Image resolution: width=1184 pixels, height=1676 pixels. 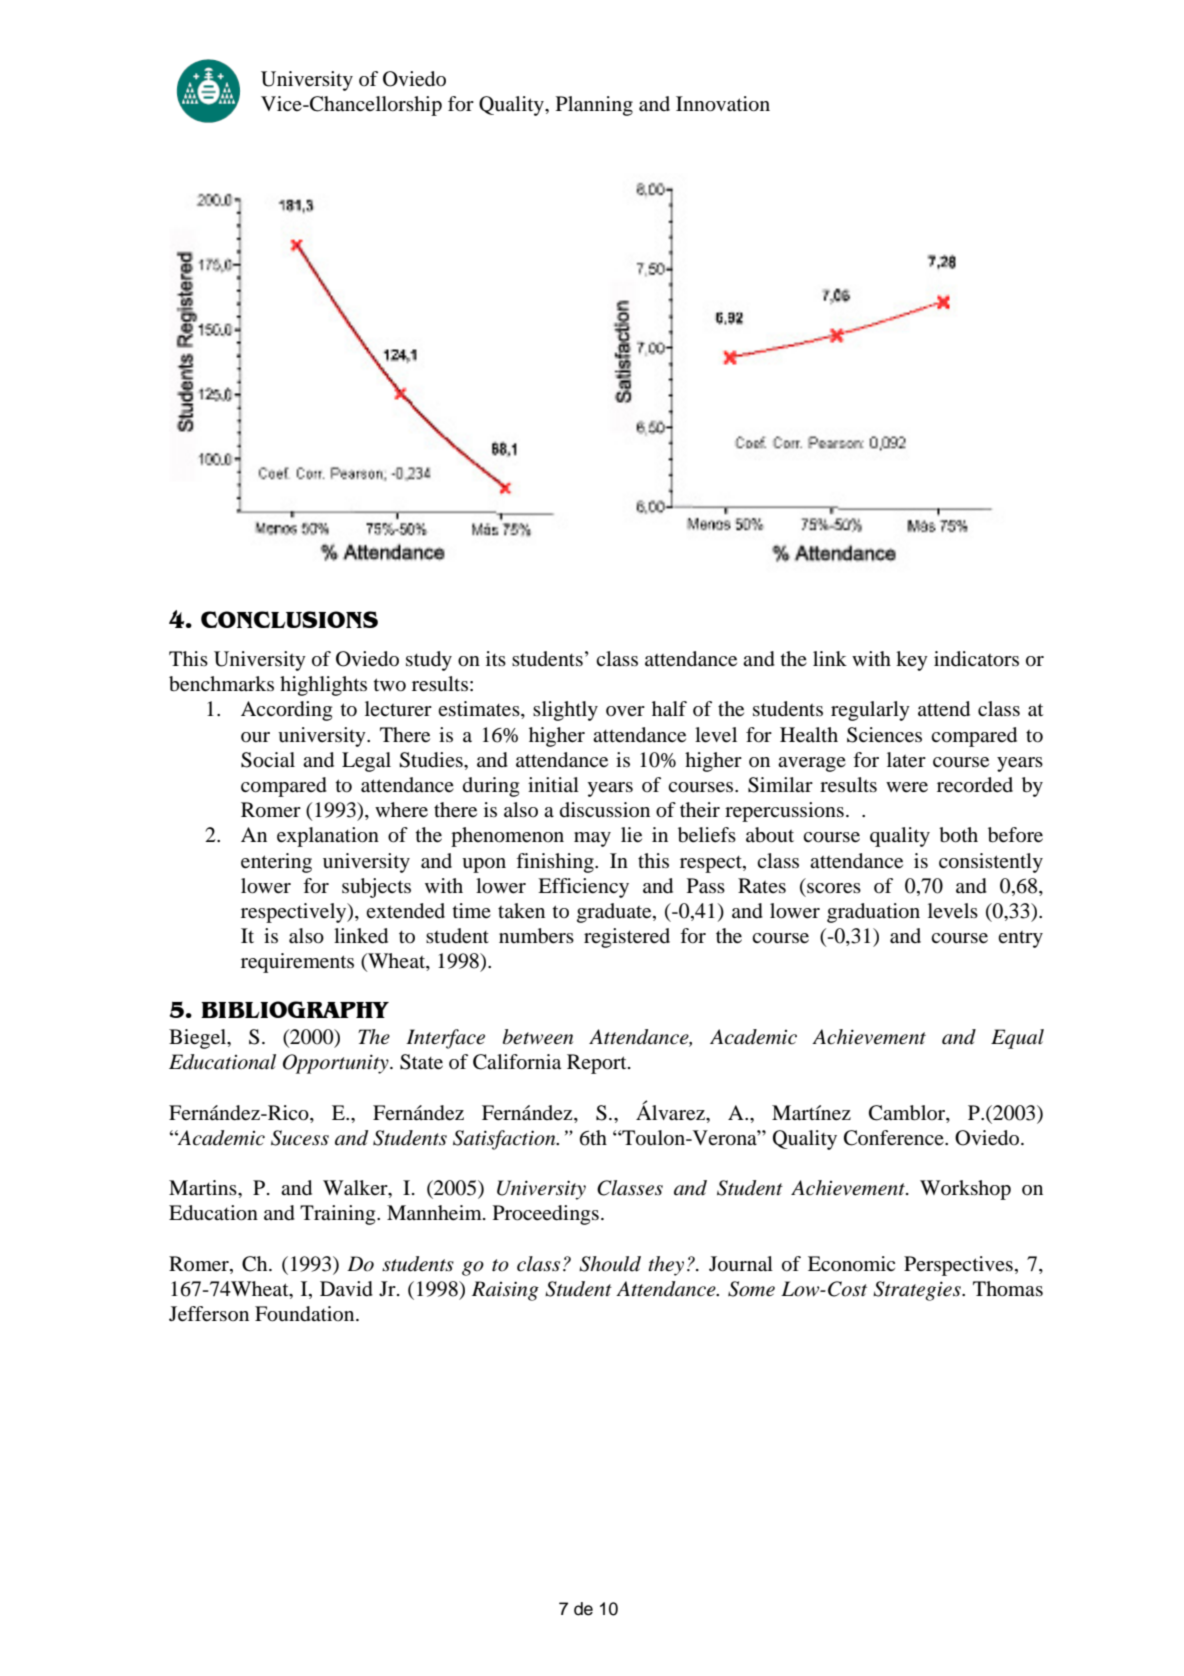 I want to click on Planning, so click(x=594, y=106).
